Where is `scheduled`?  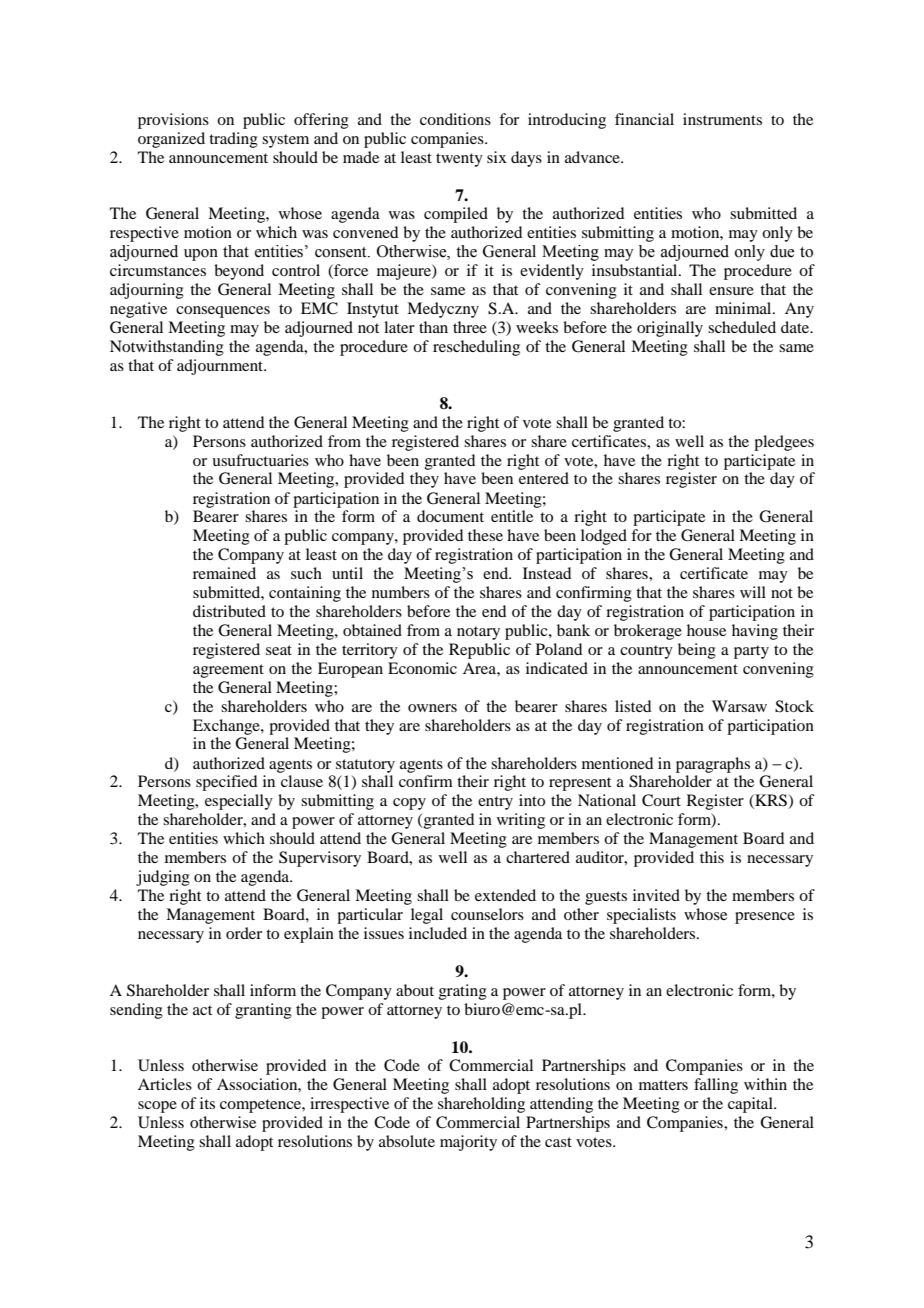 scheduled is located at coordinates (742, 327).
